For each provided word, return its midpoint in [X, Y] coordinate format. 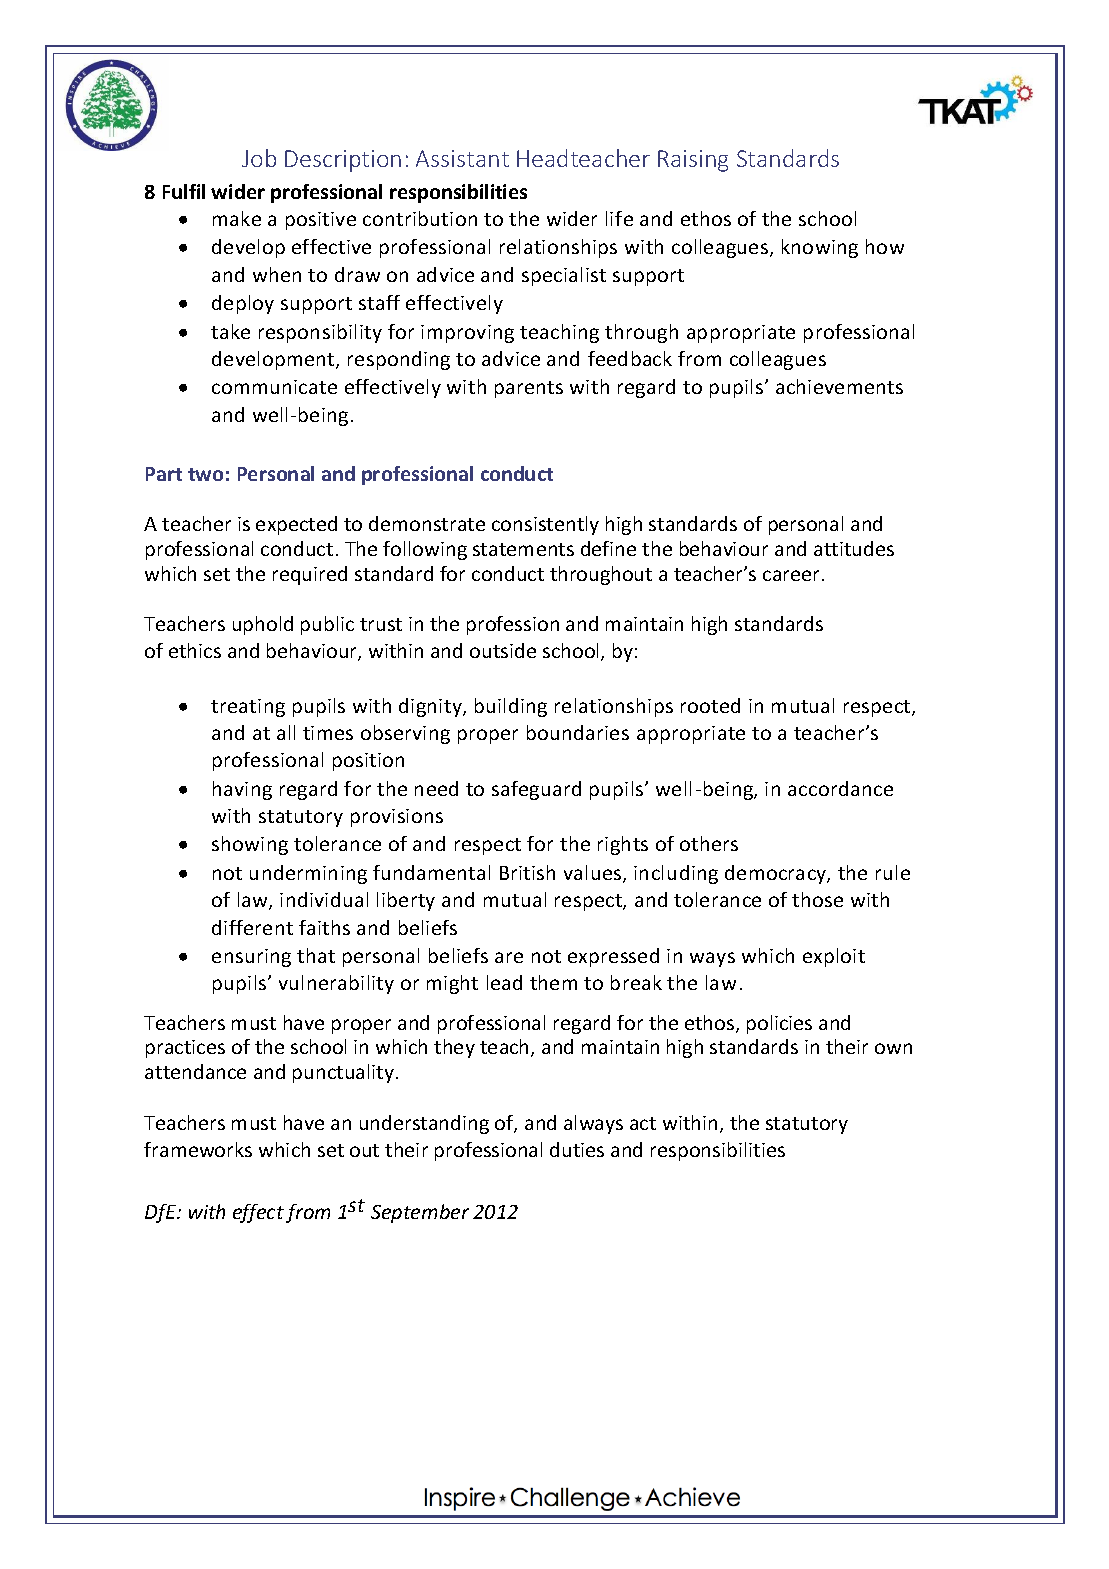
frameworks [198, 1149]
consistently [545, 525]
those [817, 899]
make [237, 218]
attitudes [854, 548]
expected [296, 525]
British [527, 872]
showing [250, 845]
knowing [820, 248]
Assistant [462, 158]
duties [577, 1149]
